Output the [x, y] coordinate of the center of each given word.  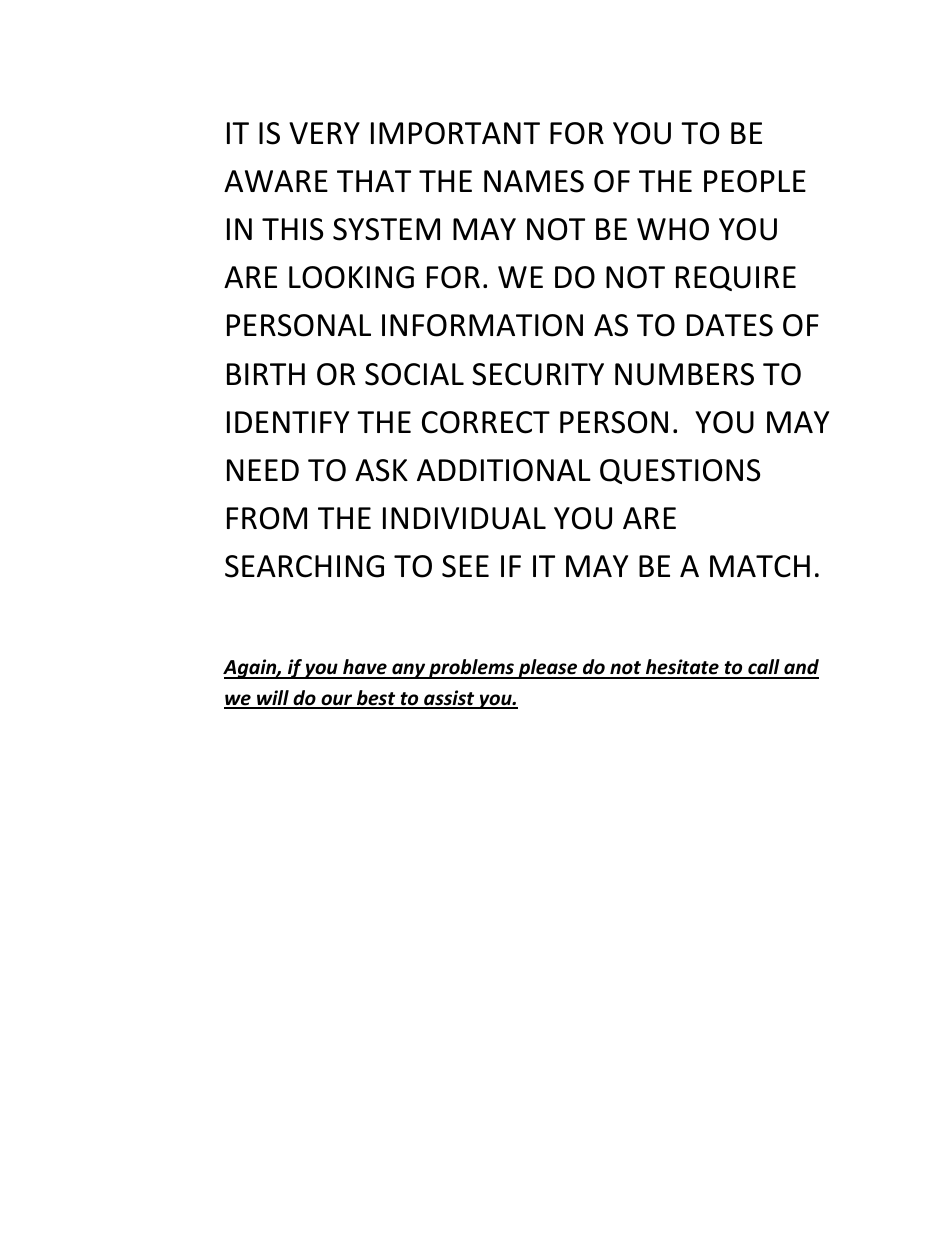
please [548, 669]
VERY [324, 133]
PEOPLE [755, 181]
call [764, 668]
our [337, 701]
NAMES [534, 181]
